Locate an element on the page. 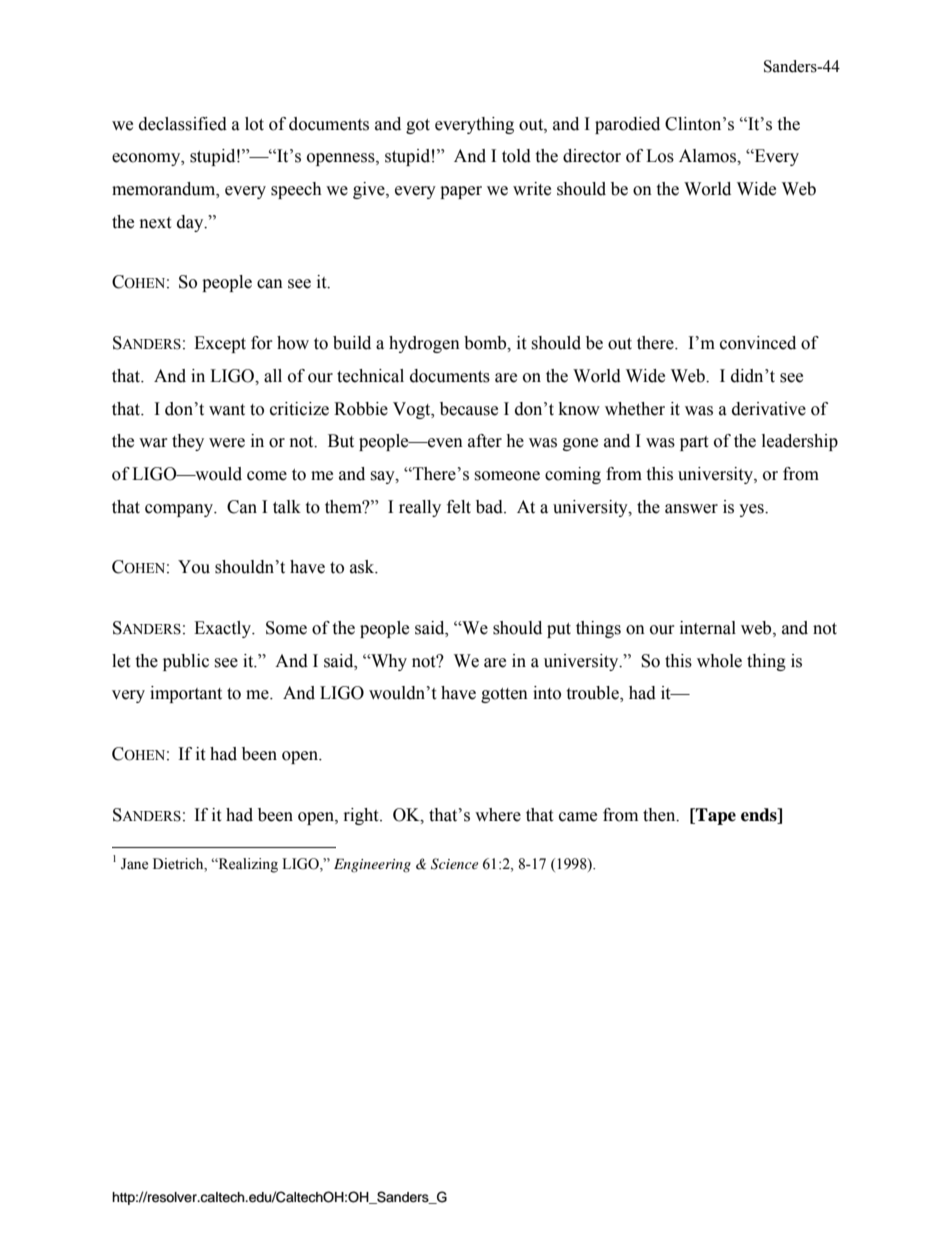  Jane is located at coordinates (134, 864).
